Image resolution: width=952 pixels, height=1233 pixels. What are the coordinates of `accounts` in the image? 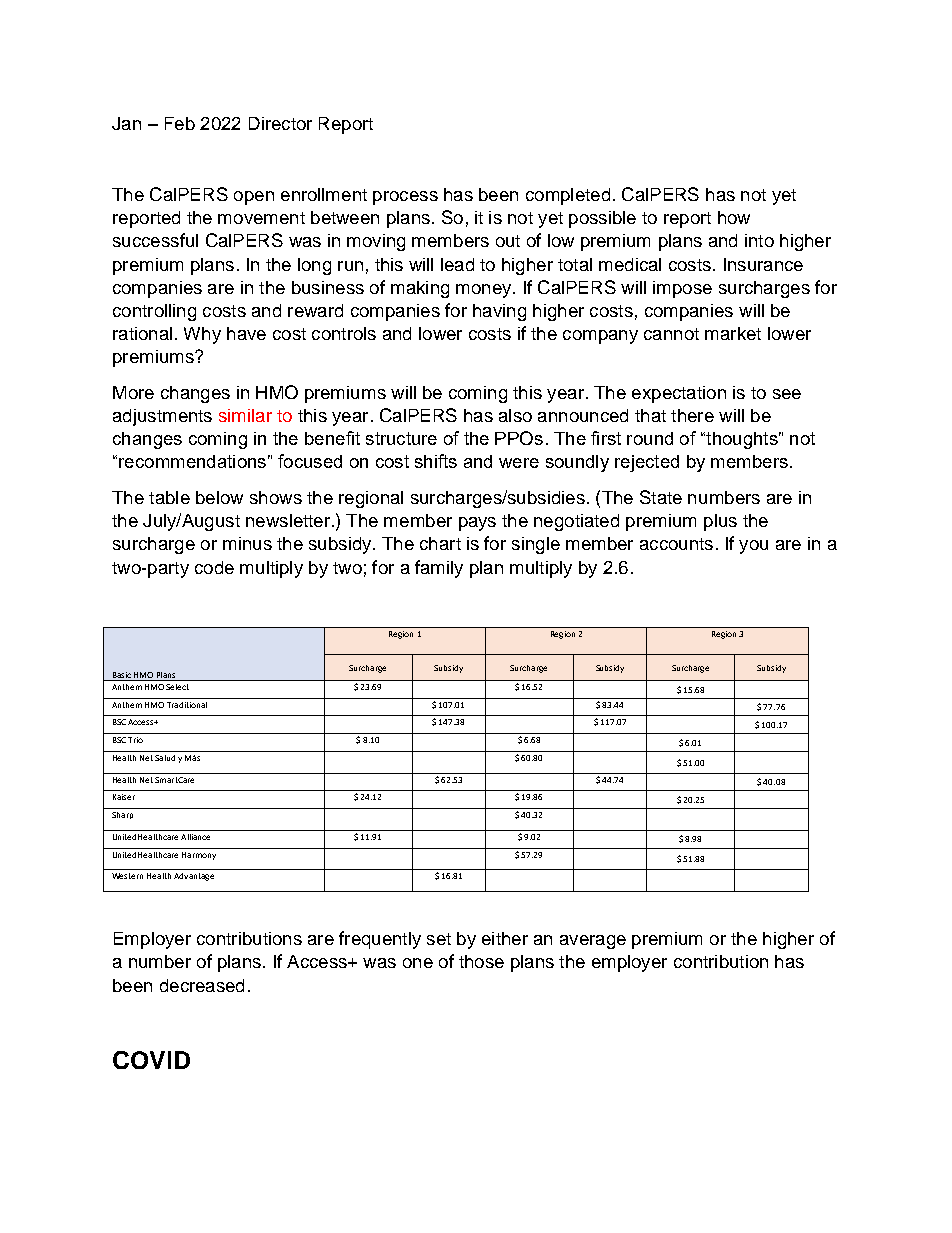 It's located at (676, 544).
